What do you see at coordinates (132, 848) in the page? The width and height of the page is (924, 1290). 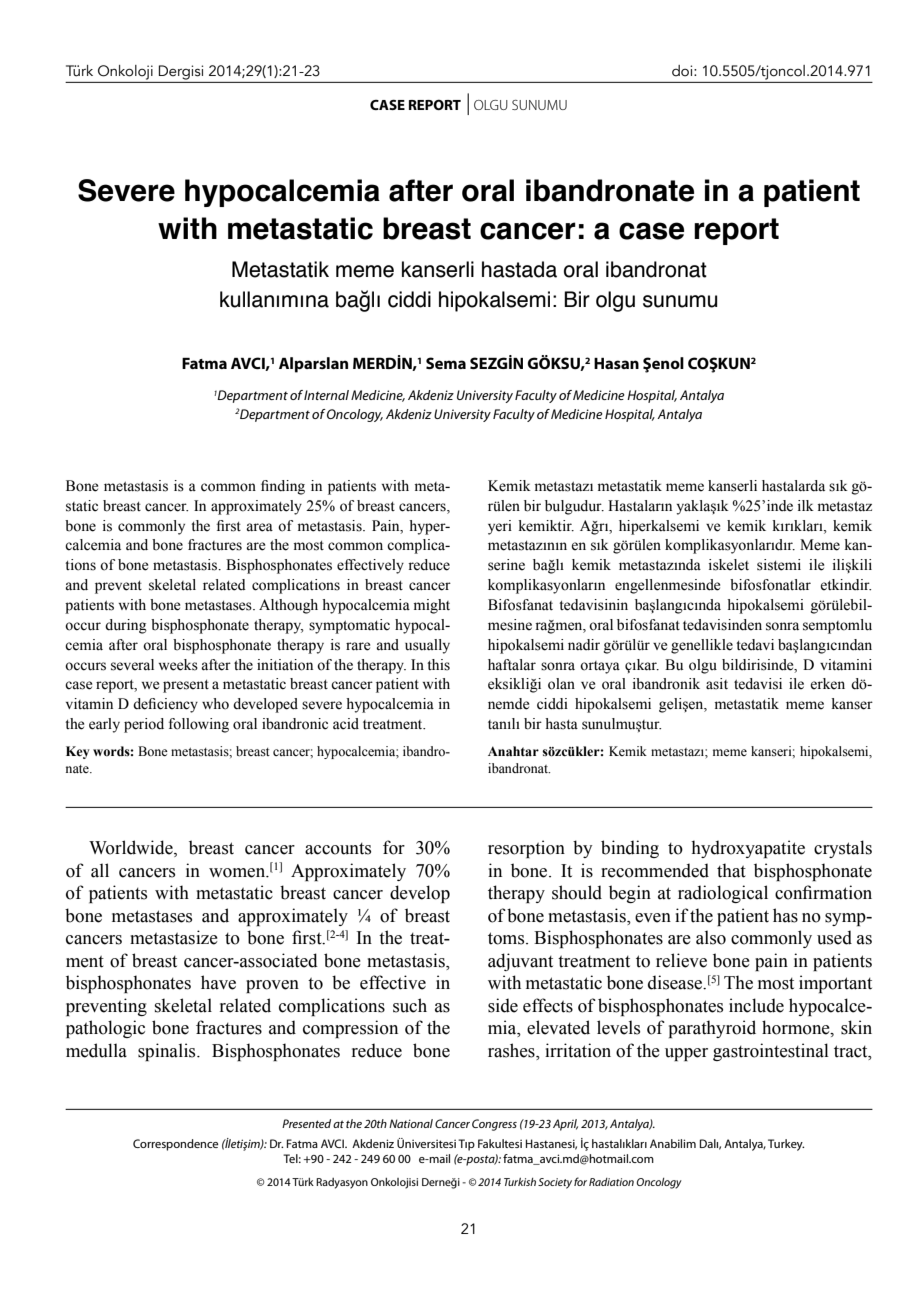 I see `Worldwide` at bounding box center [132, 848].
